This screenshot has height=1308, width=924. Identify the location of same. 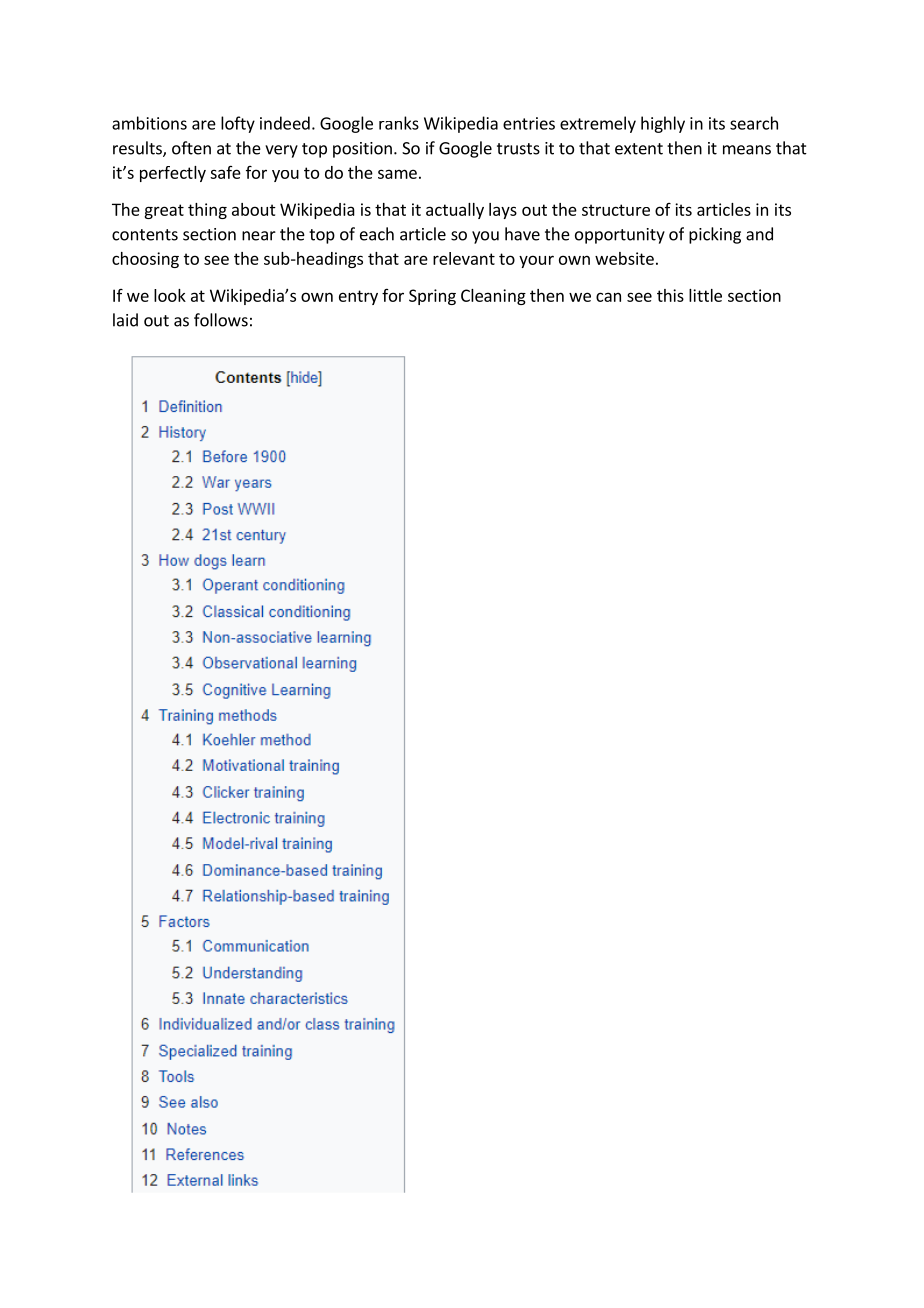
(397, 174).
